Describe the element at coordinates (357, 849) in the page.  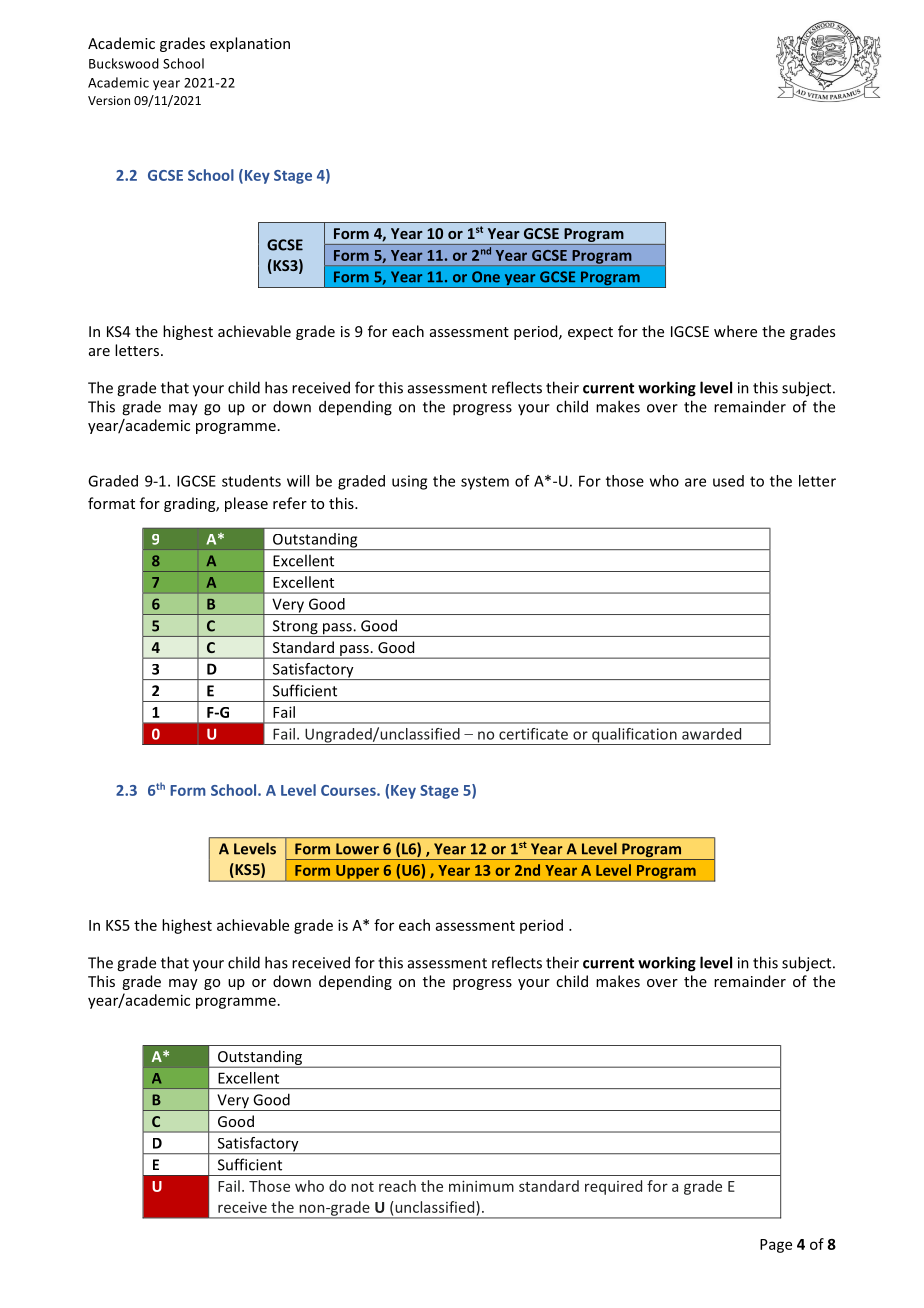
I see `Lower` at that location.
